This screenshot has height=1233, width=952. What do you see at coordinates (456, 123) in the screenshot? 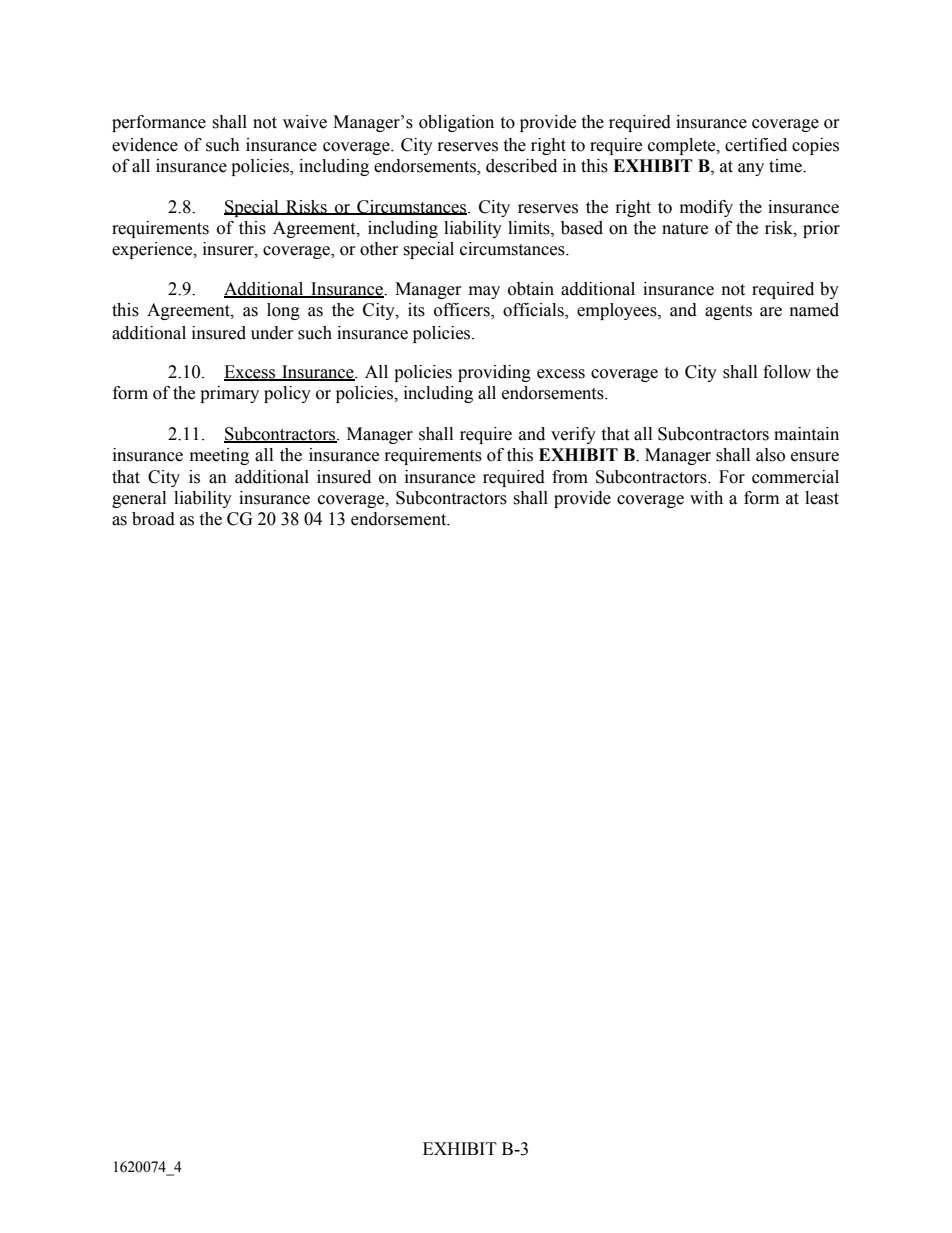
I see `obligation` at bounding box center [456, 123].
